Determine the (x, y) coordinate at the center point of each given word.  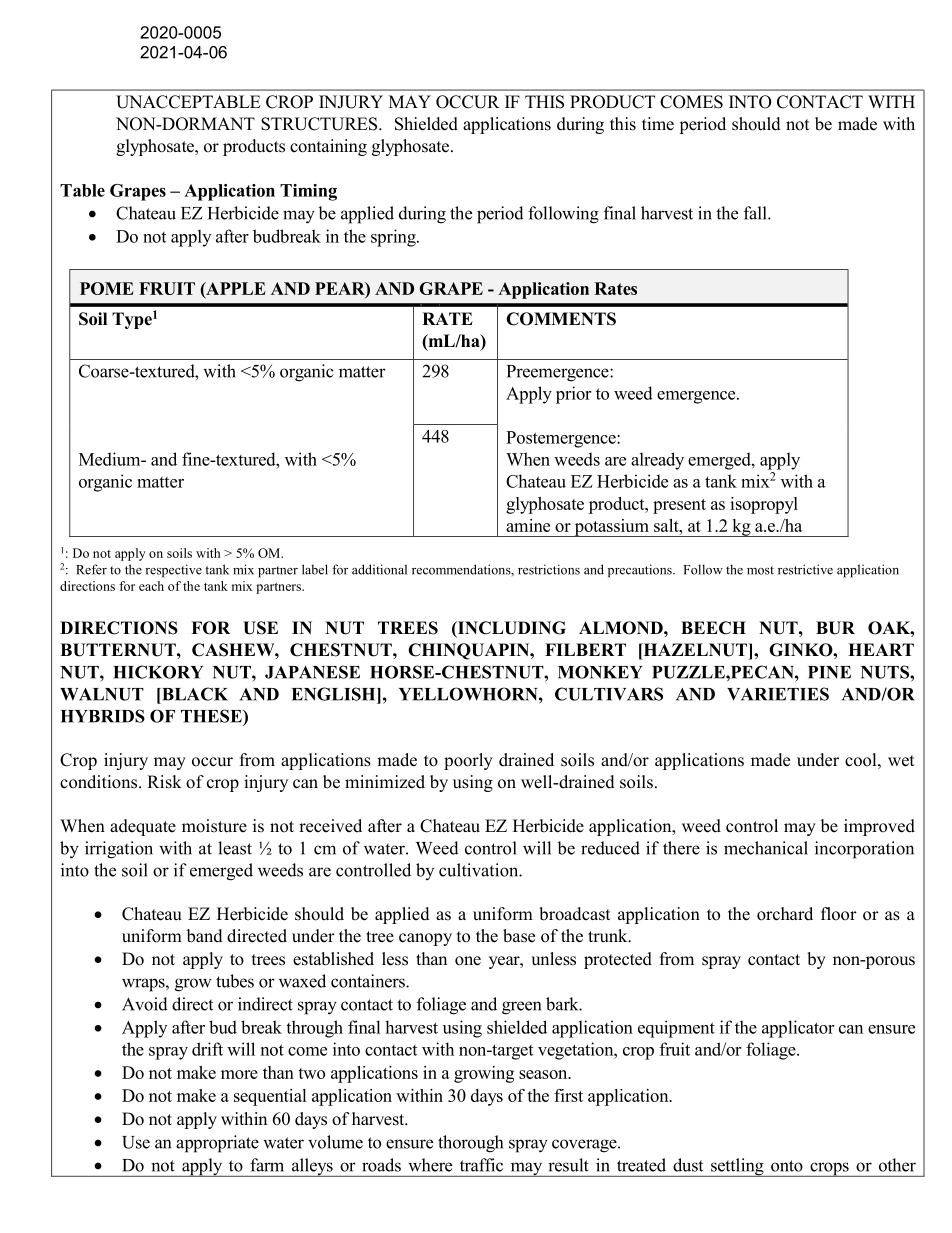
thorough (470, 1144)
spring (394, 238)
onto (787, 1166)
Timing (308, 192)
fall (756, 213)
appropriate (217, 1144)
